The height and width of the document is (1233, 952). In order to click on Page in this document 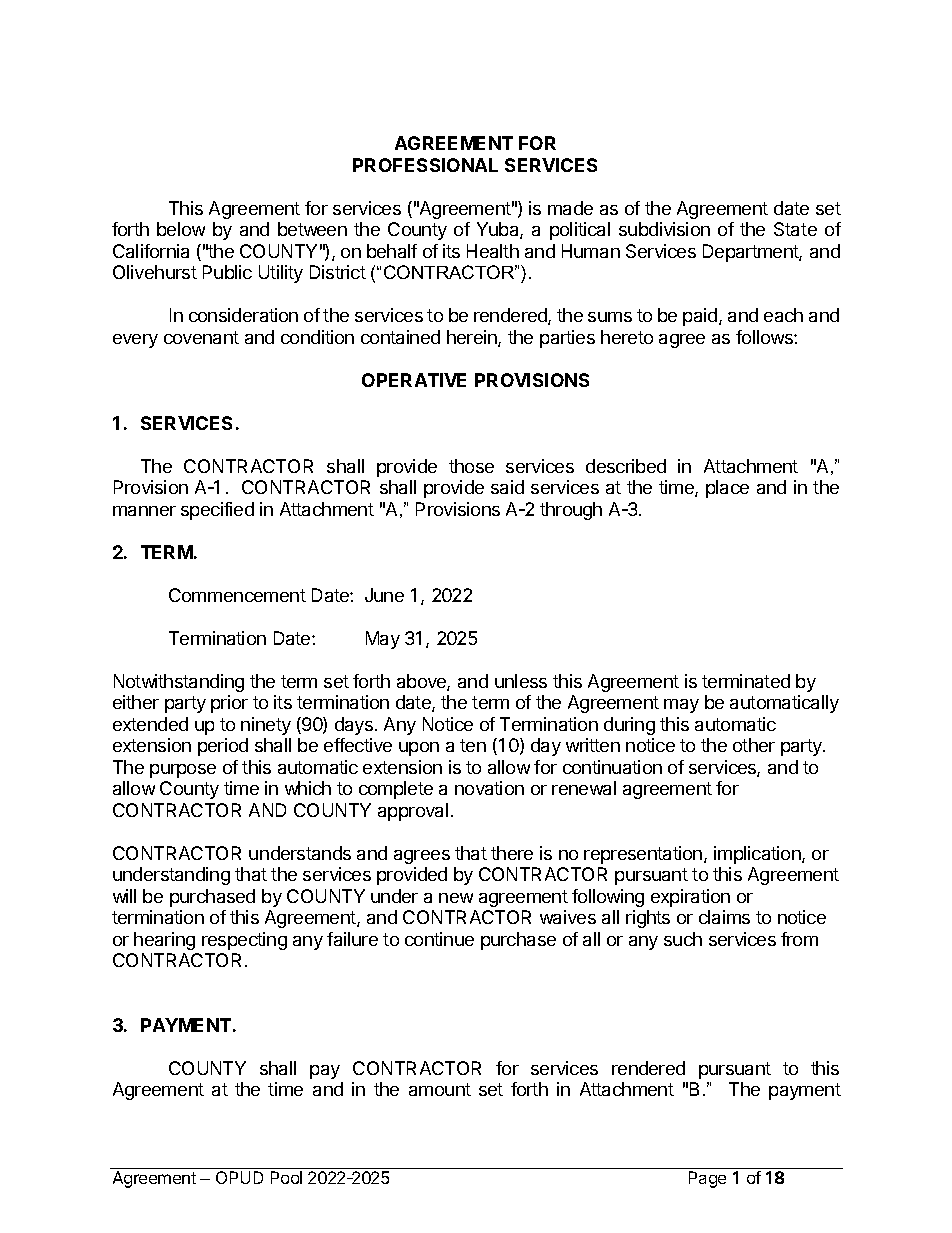, I will do `click(707, 1179)`.
